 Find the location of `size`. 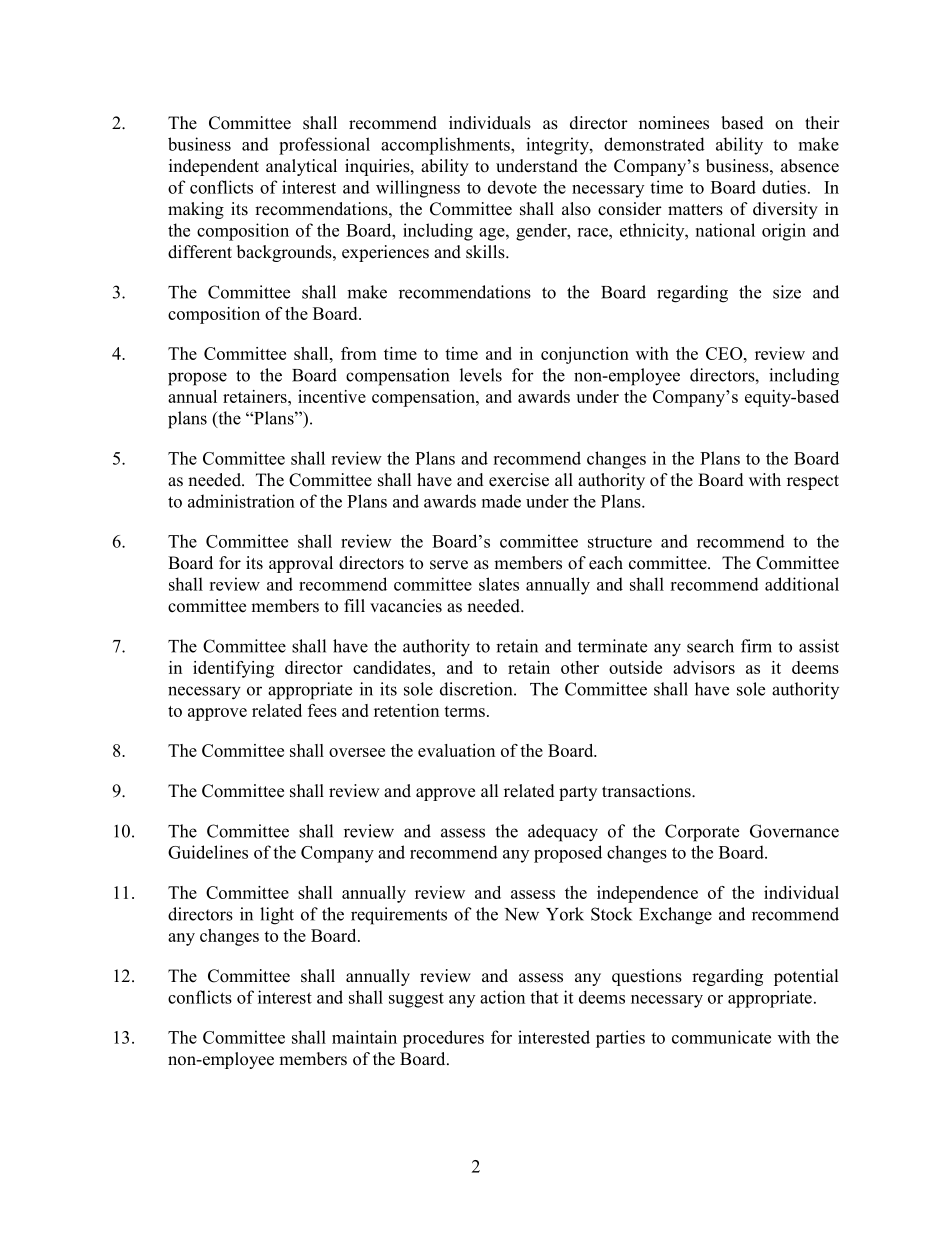

size is located at coordinates (787, 292).
